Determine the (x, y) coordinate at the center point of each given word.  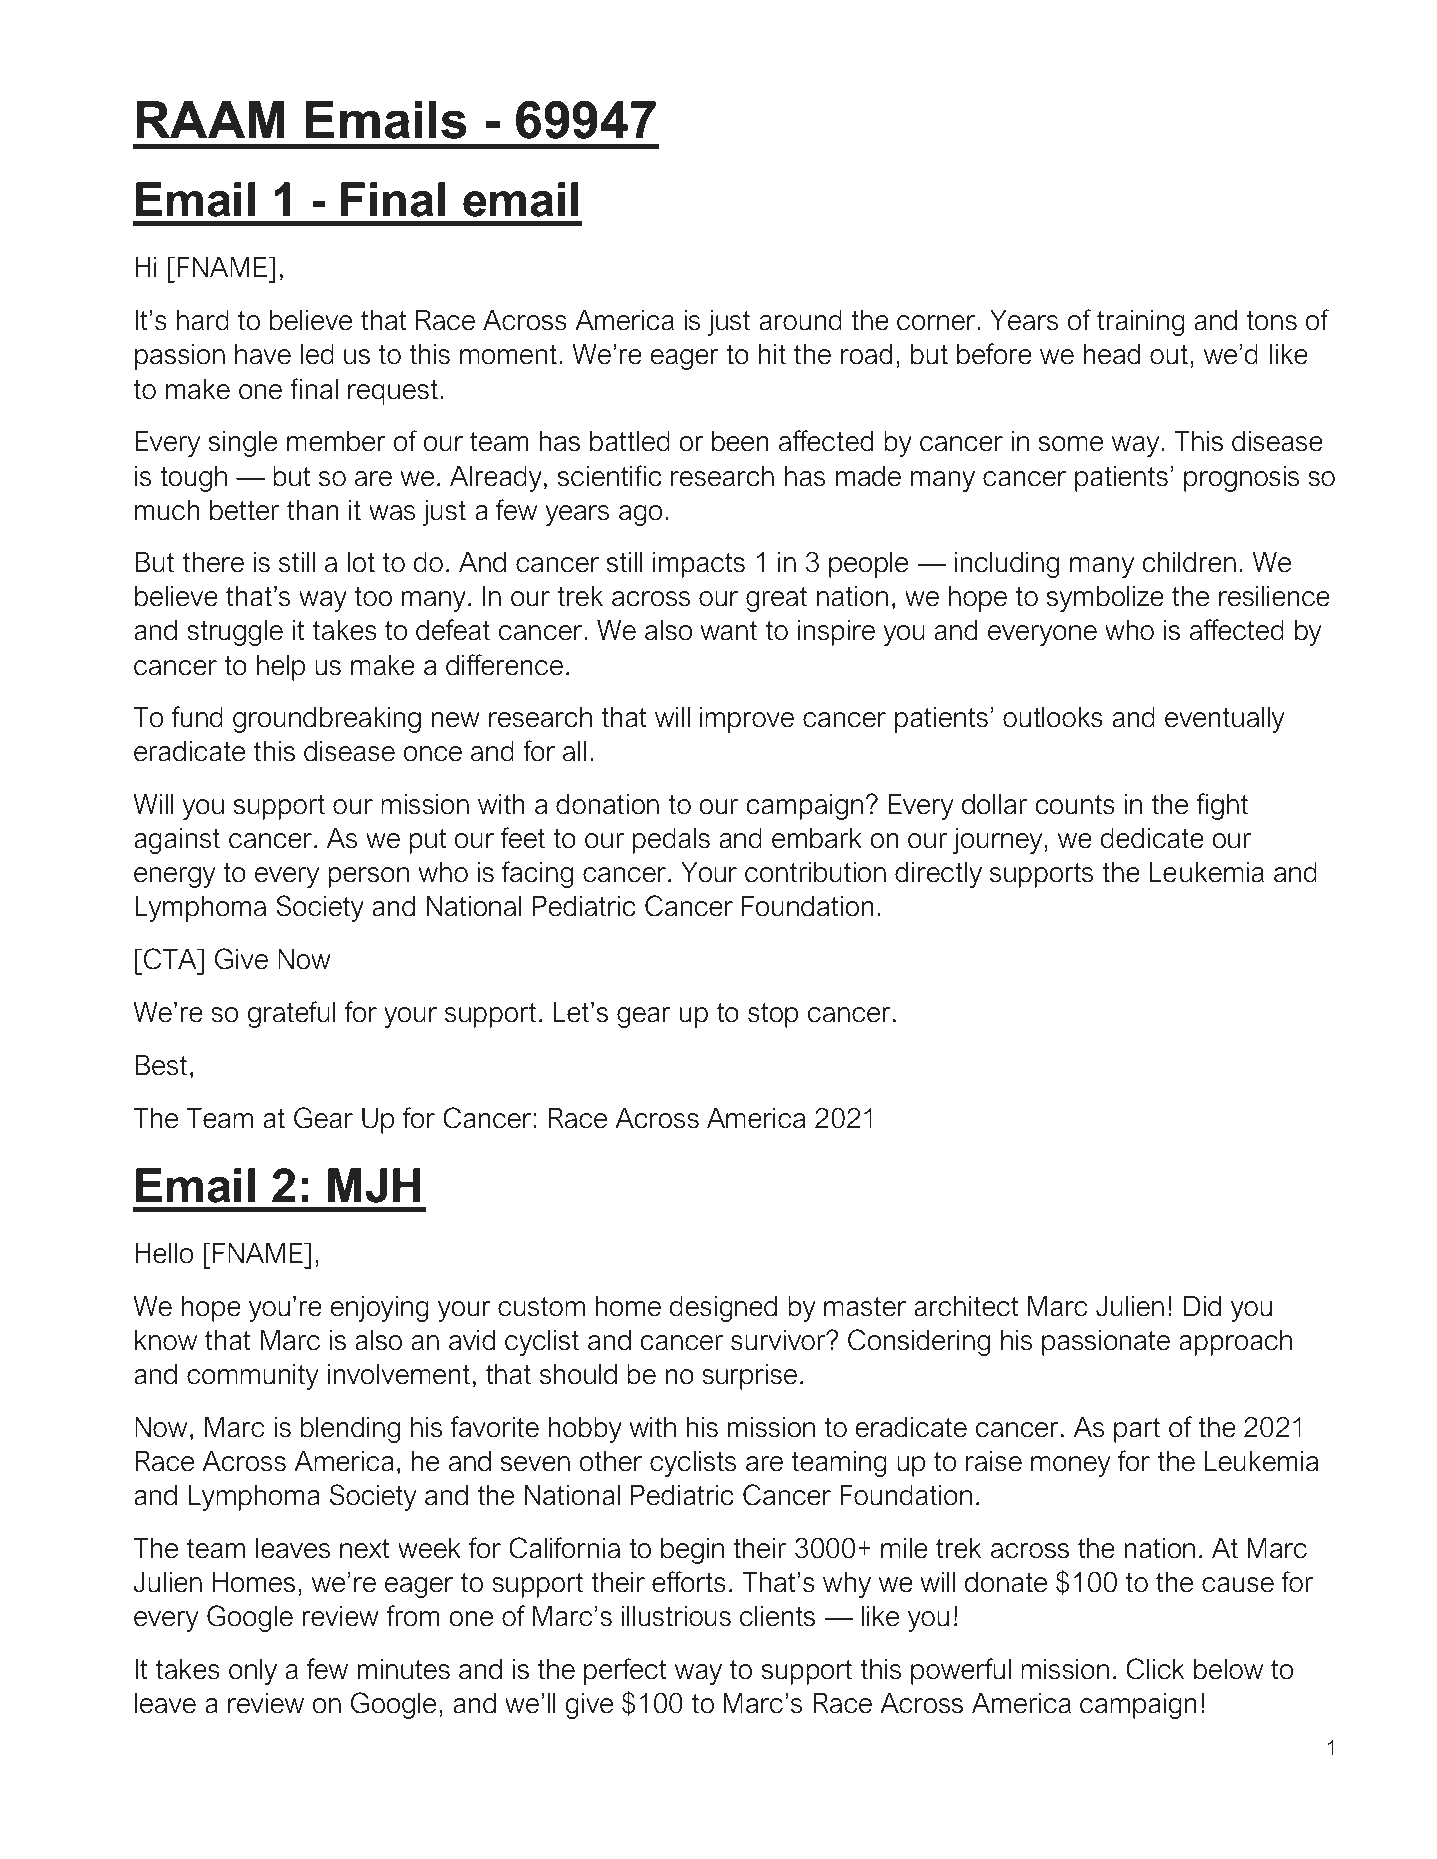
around (801, 320)
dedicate (1152, 838)
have (263, 354)
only (253, 1672)
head (1112, 354)
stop (773, 1015)
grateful (291, 1014)
